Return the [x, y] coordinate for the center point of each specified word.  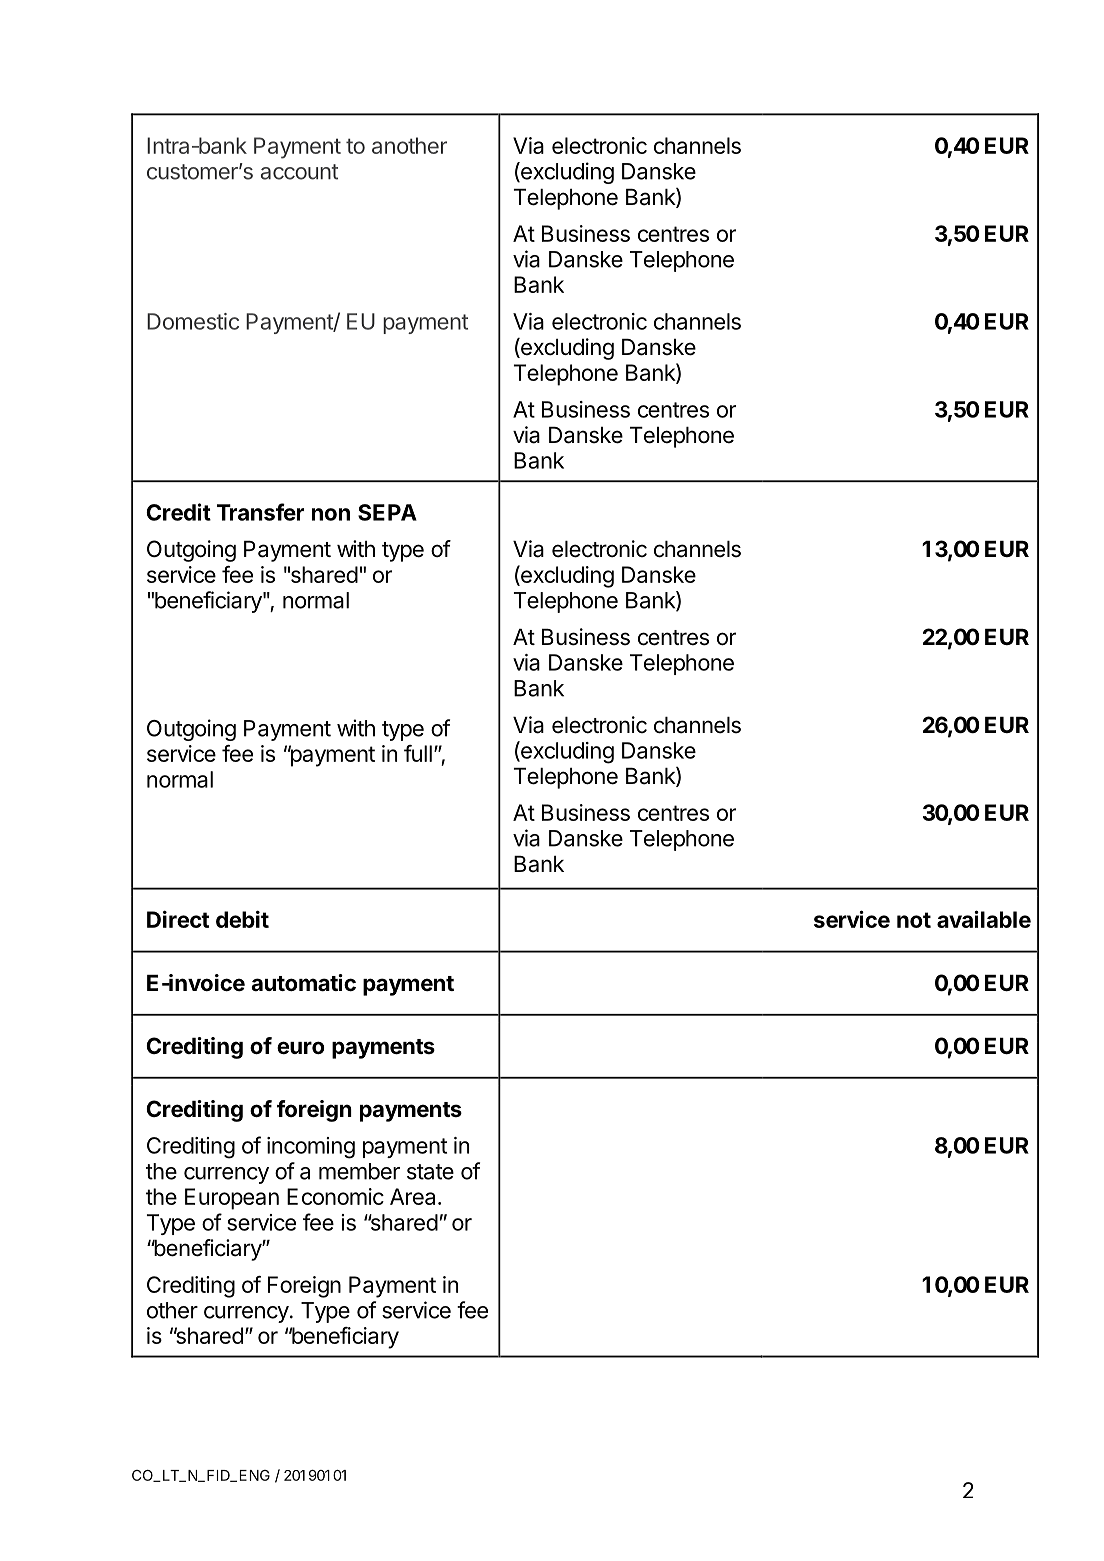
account [299, 172]
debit [242, 919]
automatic [303, 983]
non [331, 514]
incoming [311, 1148]
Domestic [193, 321]
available [984, 919]
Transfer [260, 512]
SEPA [387, 512]
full [418, 753]
